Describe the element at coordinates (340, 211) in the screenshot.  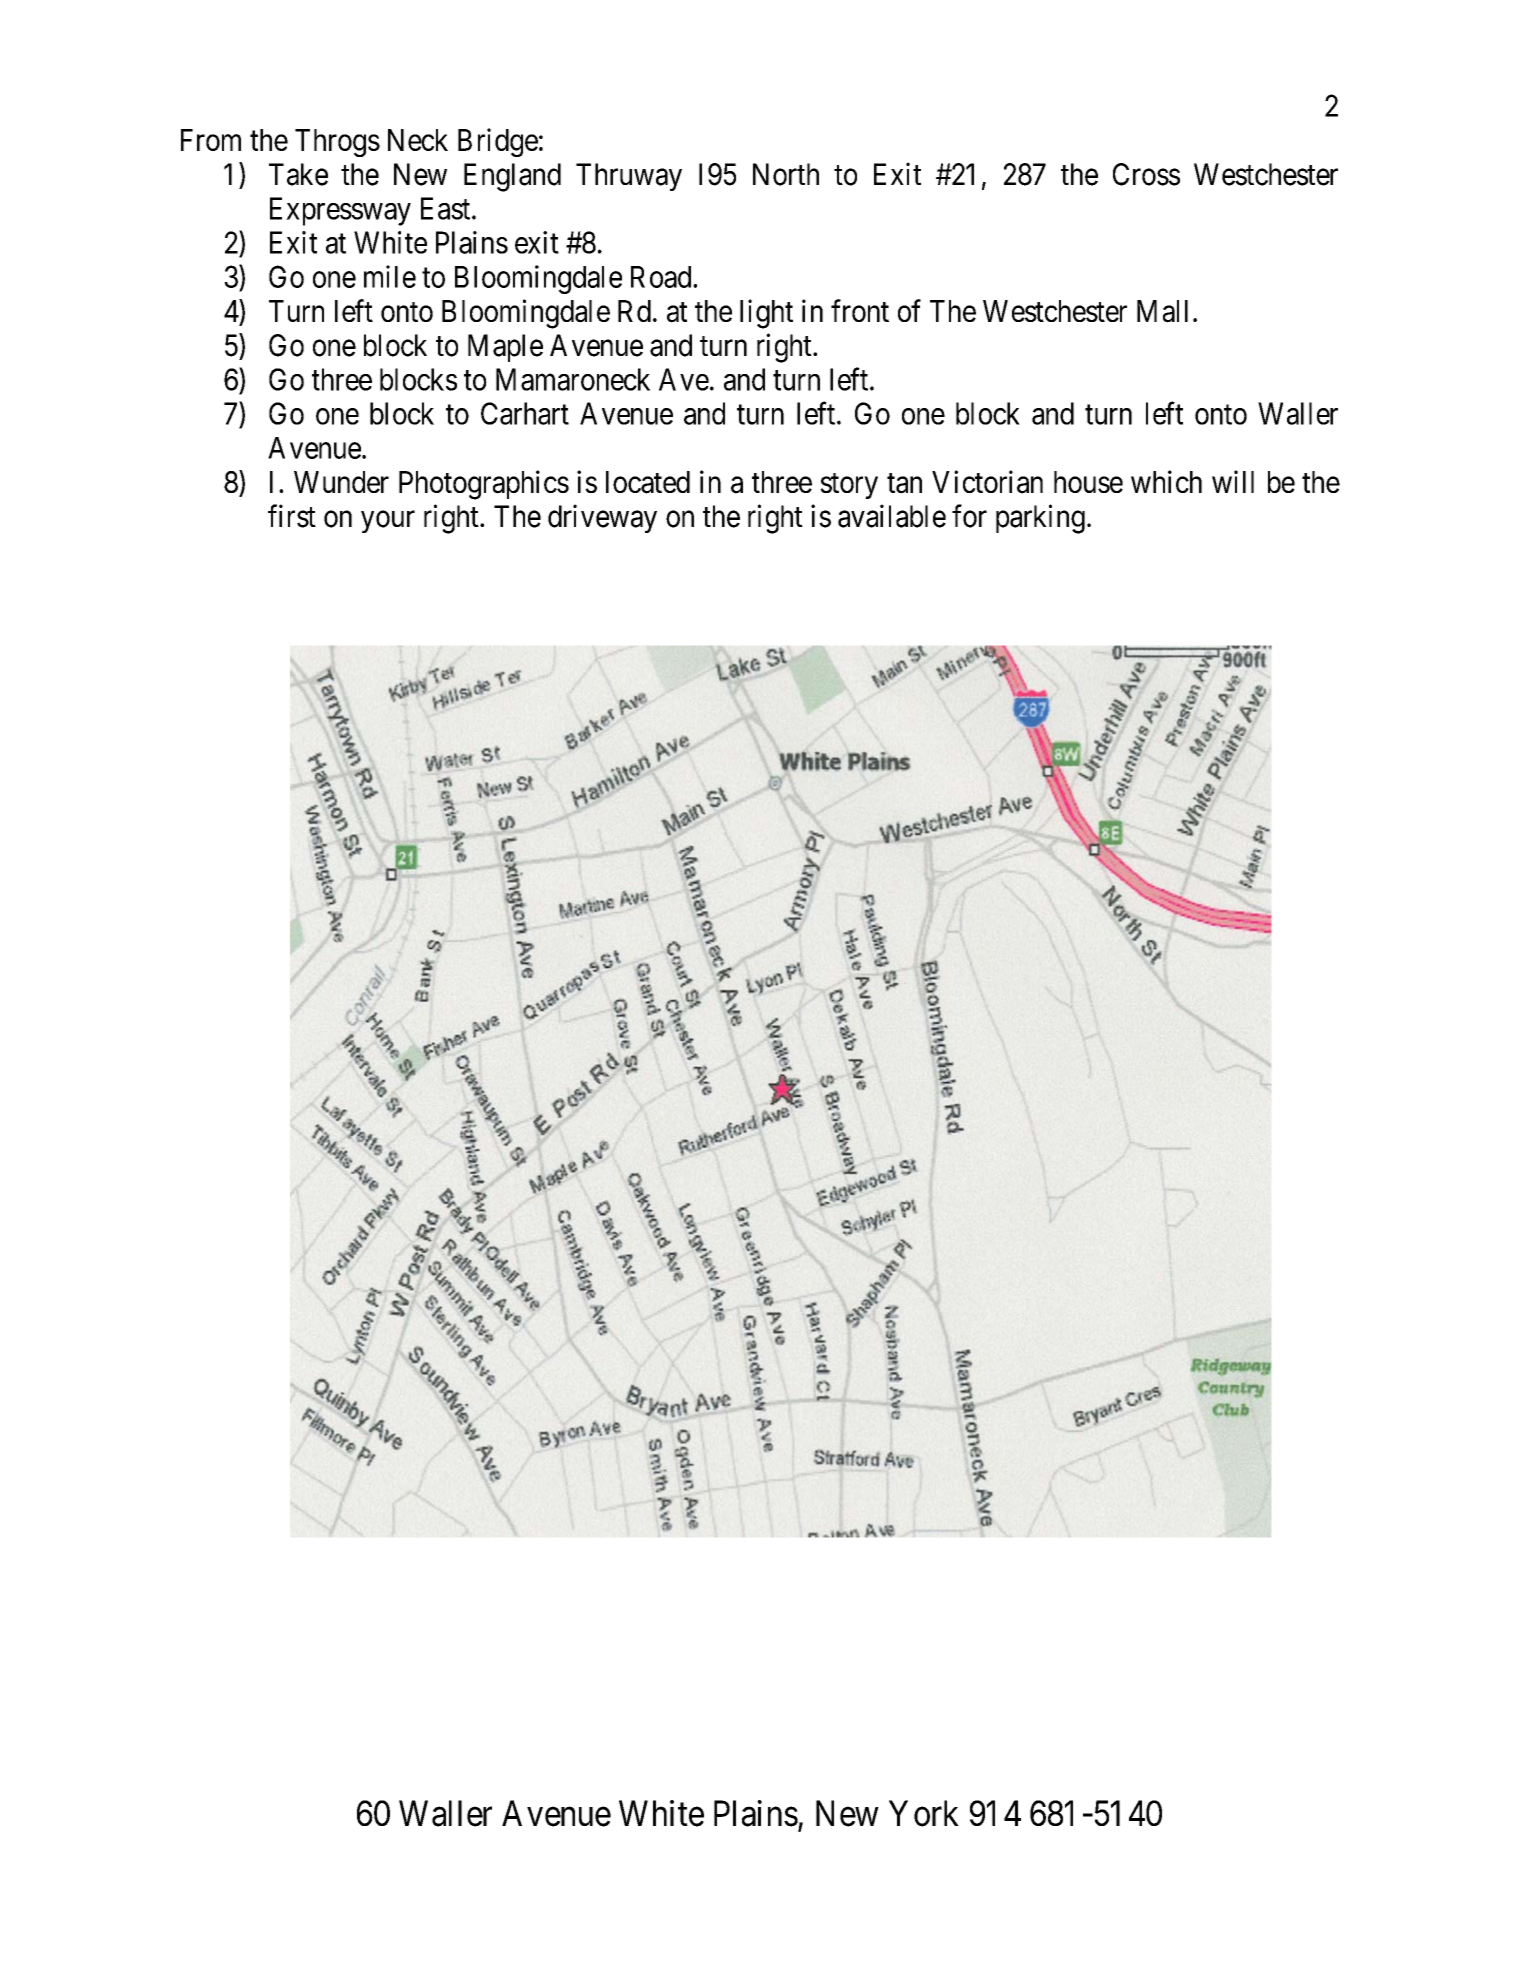
I see `Expressway` at that location.
